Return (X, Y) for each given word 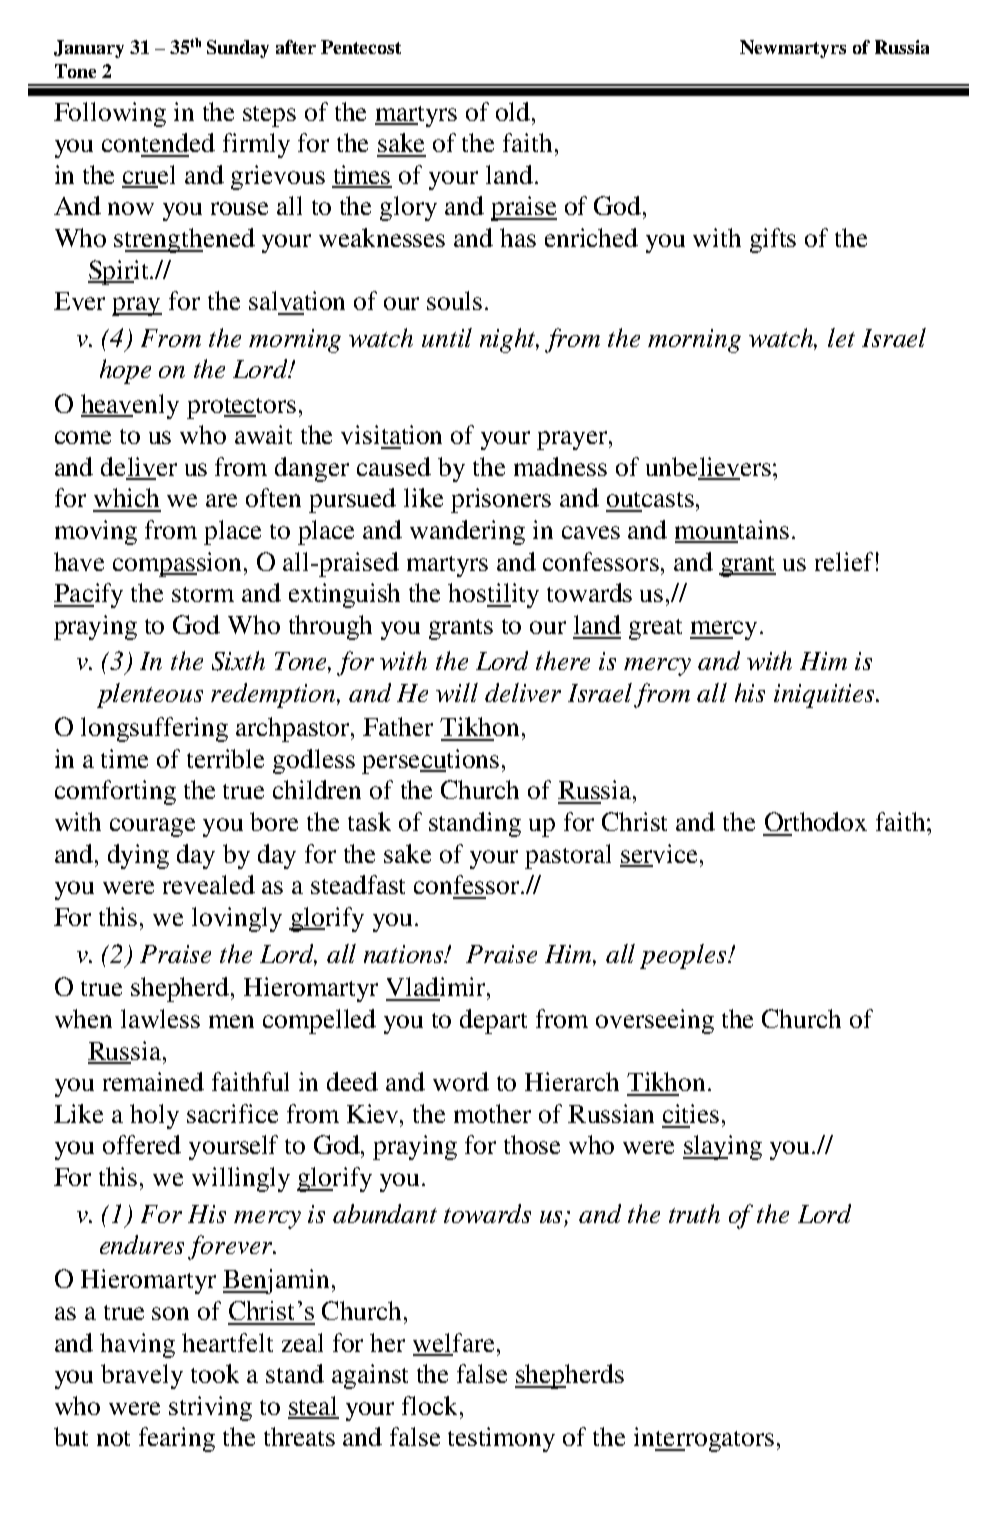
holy (154, 1116)
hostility (493, 595)
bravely (142, 1376)
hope (125, 371)
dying (138, 856)
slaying (722, 1147)
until (447, 337)
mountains (732, 531)
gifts (773, 240)
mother (492, 1113)
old (514, 111)
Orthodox (816, 821)
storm (203, 594)
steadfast (358, 884)
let (841, 337)
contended (158, 142)
